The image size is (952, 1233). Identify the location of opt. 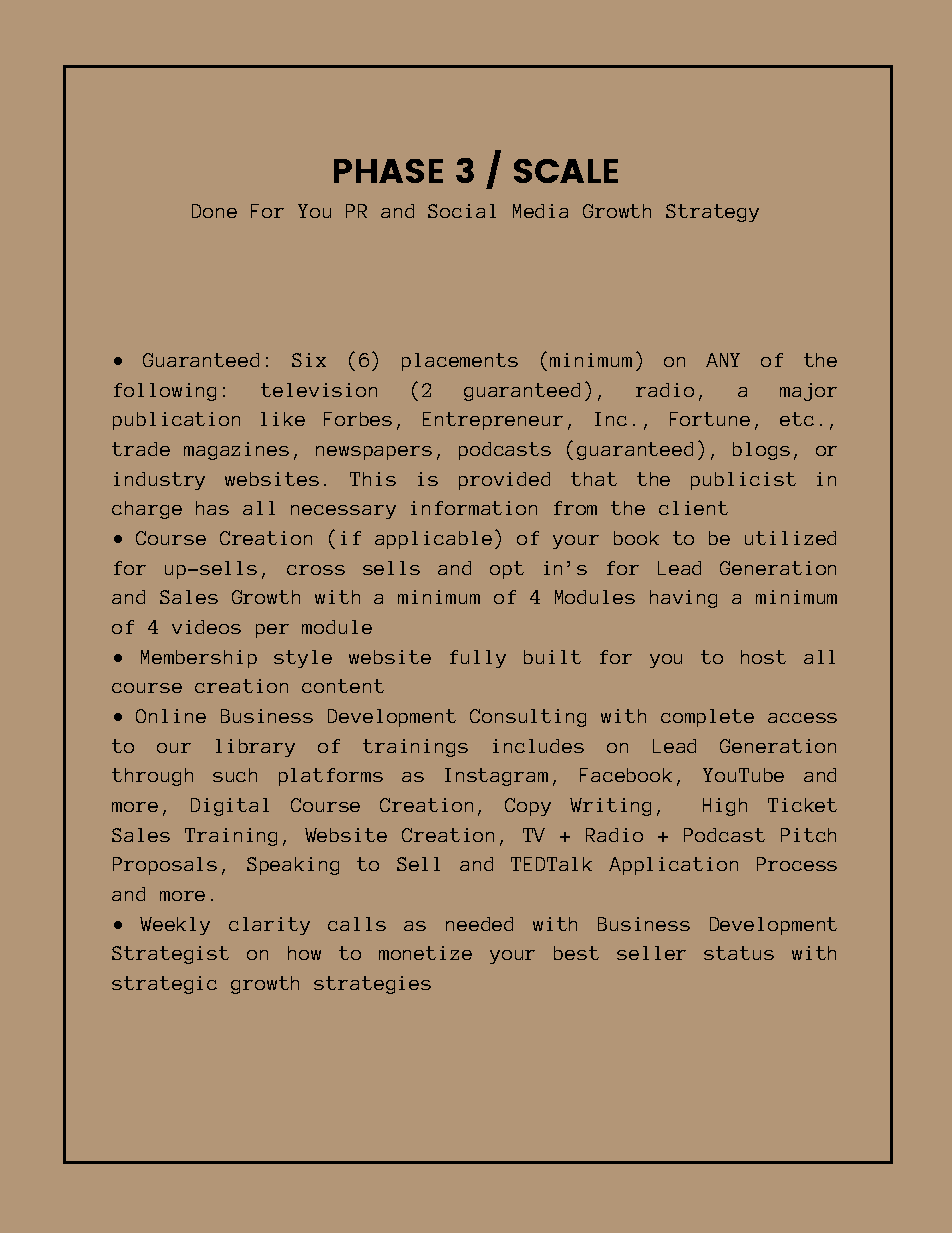
(507, 570).
